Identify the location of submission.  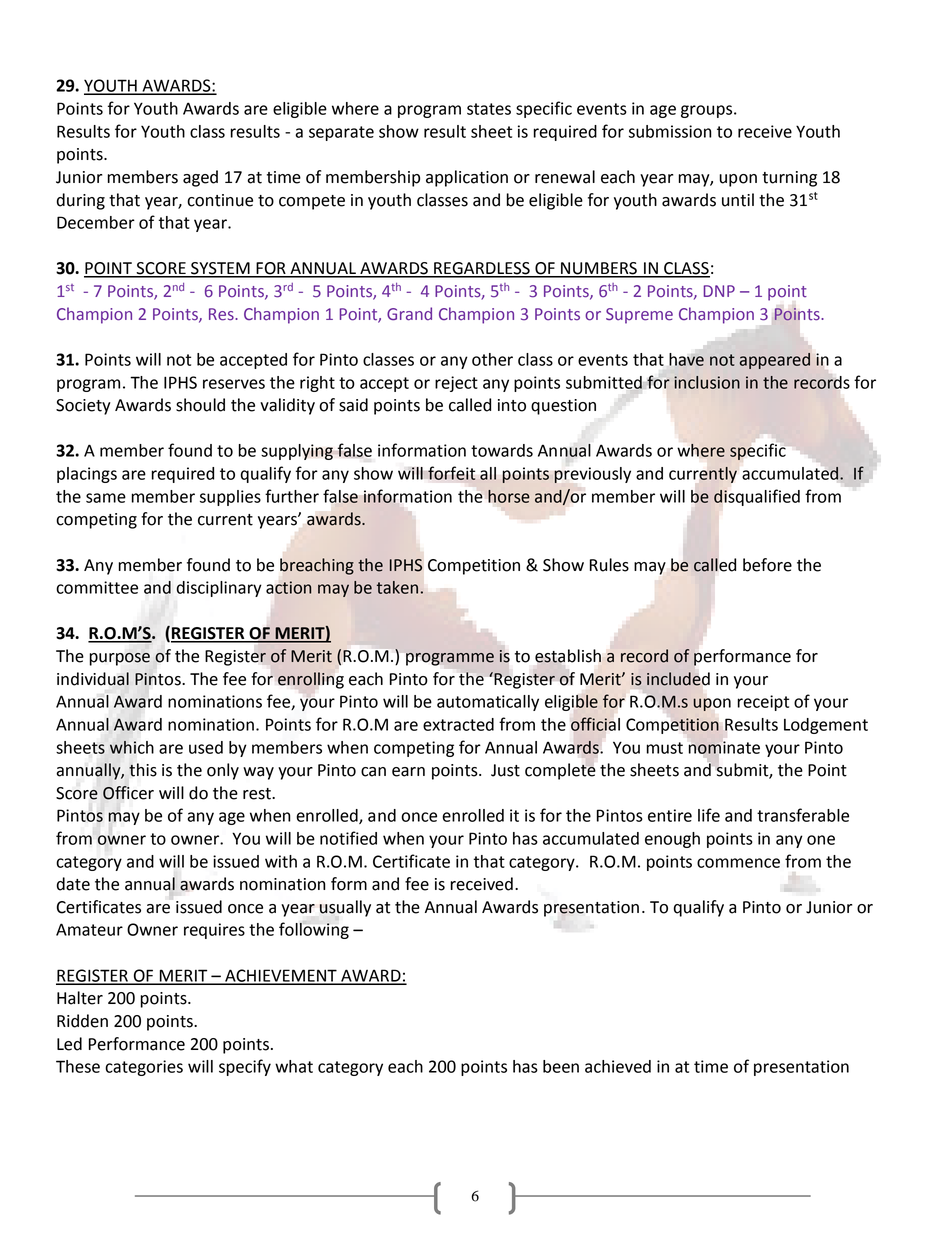
(670, 131).
